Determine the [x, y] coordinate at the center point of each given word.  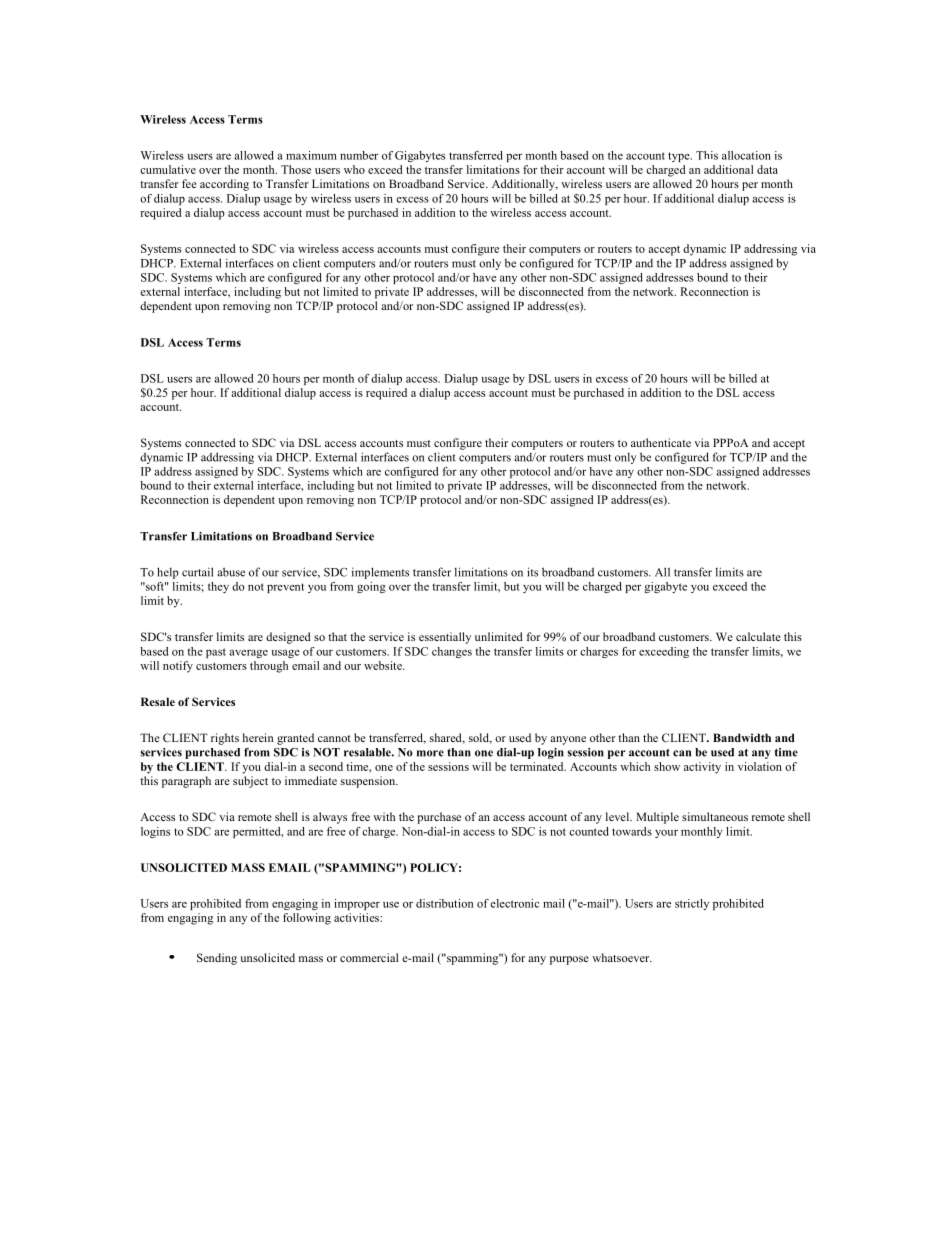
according [224, 185]
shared [447, 738]
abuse [231, 572]
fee [189, 183]
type [680, 157]
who [354, 169]
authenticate [661, 442]
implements [380, 573]
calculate [758, 636]
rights [225, 739]
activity [702, 768]
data [767, 169]
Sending [217, 959]
